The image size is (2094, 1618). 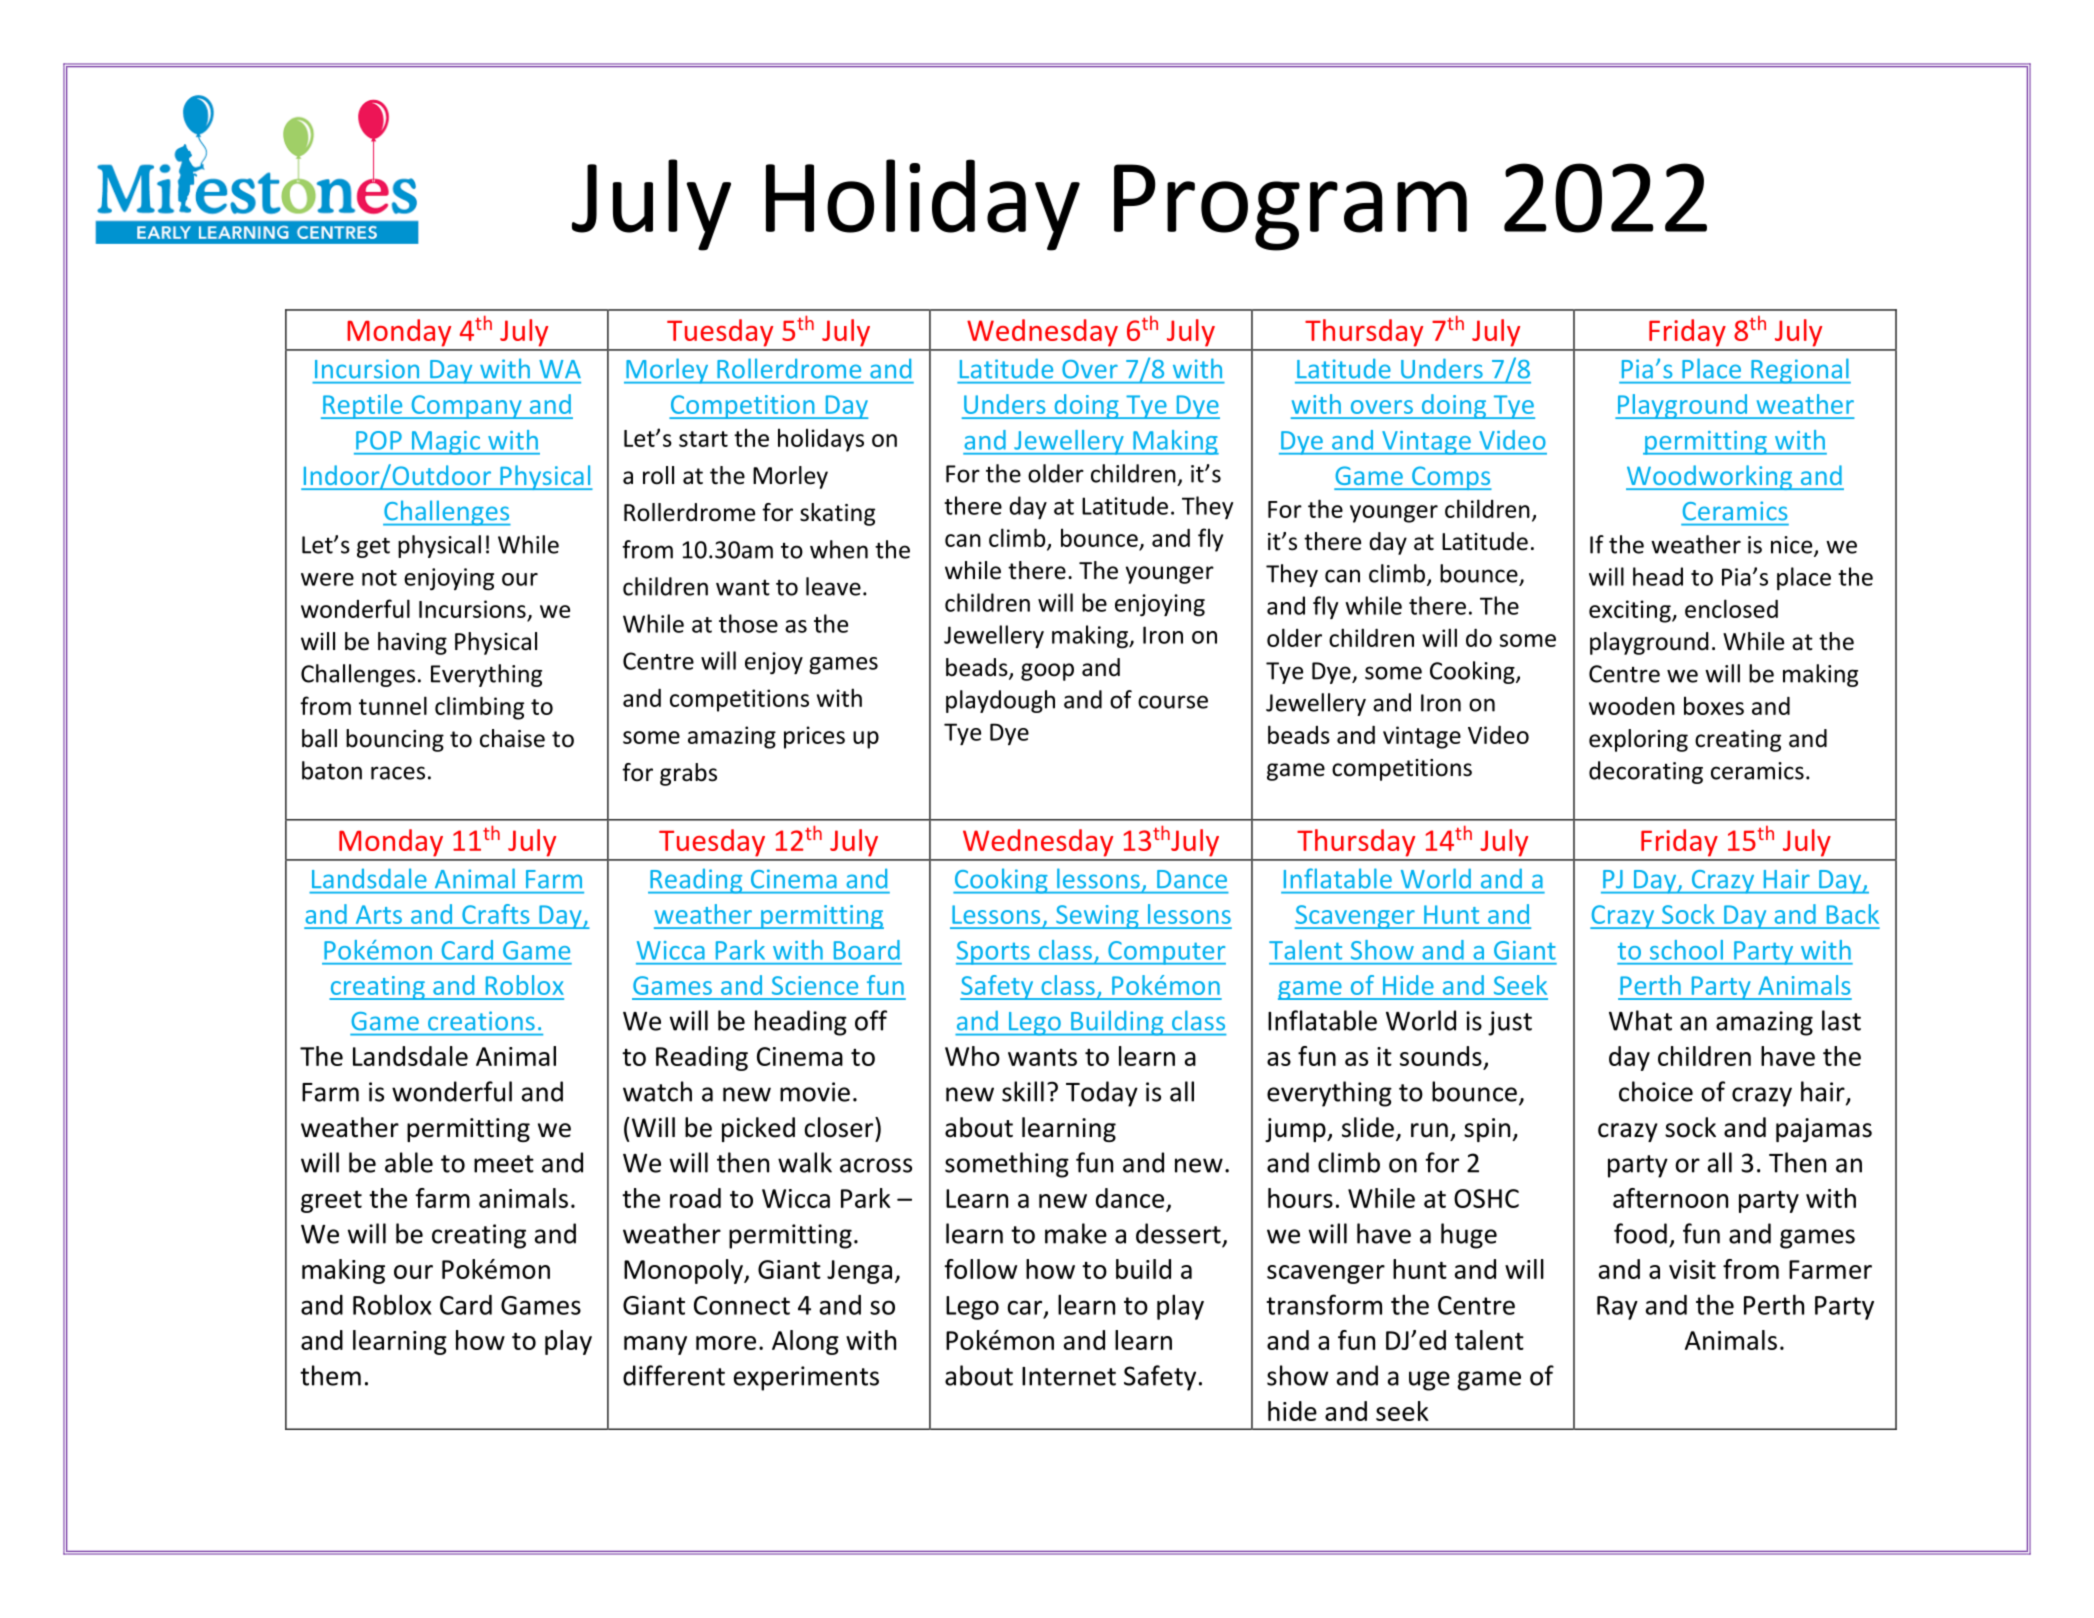 I want to click on Ray, so click(x=1617, y=1308).
